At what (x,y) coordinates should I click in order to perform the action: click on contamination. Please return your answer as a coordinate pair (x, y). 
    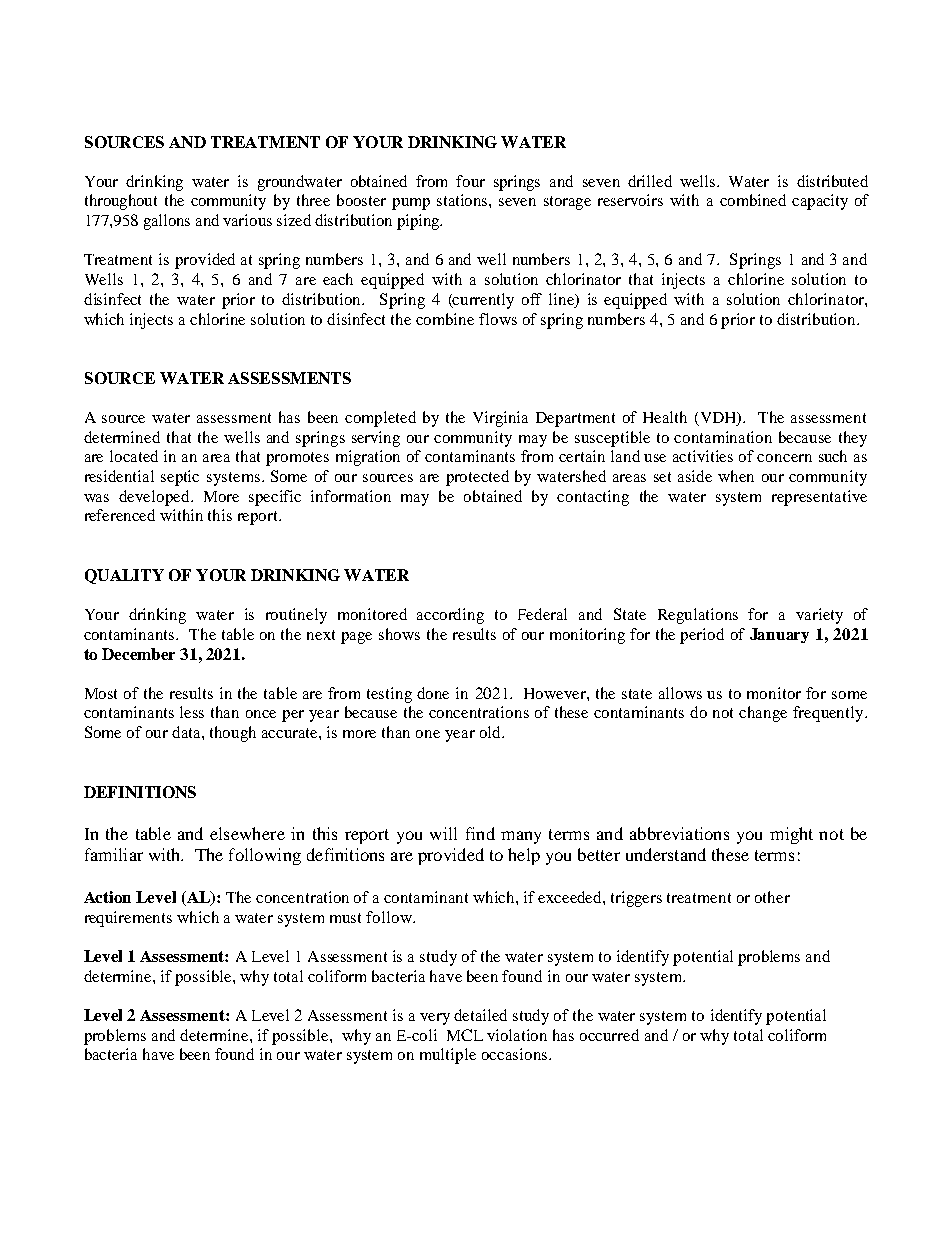
    Looking at the image, I should click on (723, 437).
